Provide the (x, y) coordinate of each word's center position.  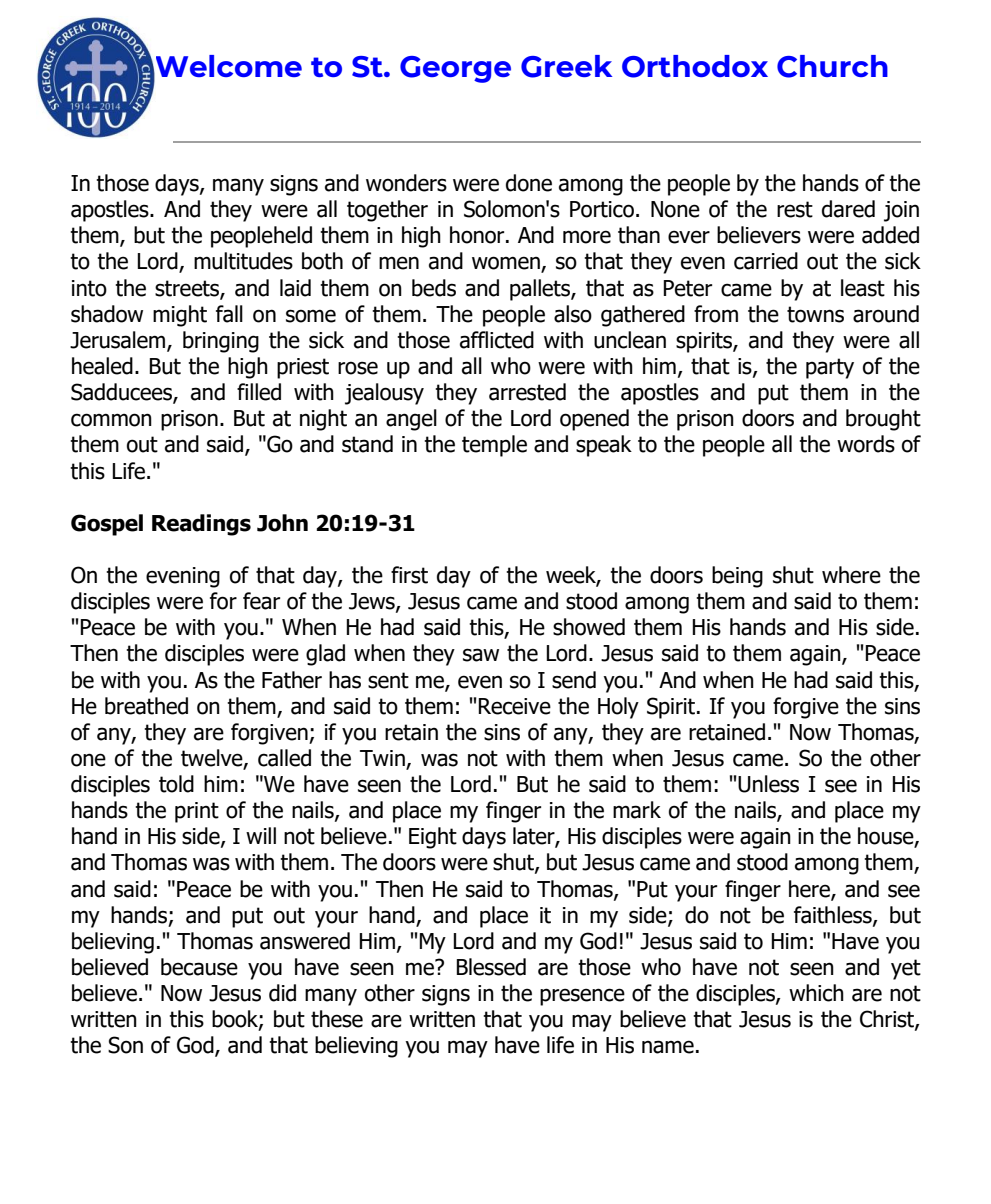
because (199, 967)
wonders (406, 183)
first (409, 575)
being (737, 577)
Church (832, 66)
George (455, 69)
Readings (201, 525)
